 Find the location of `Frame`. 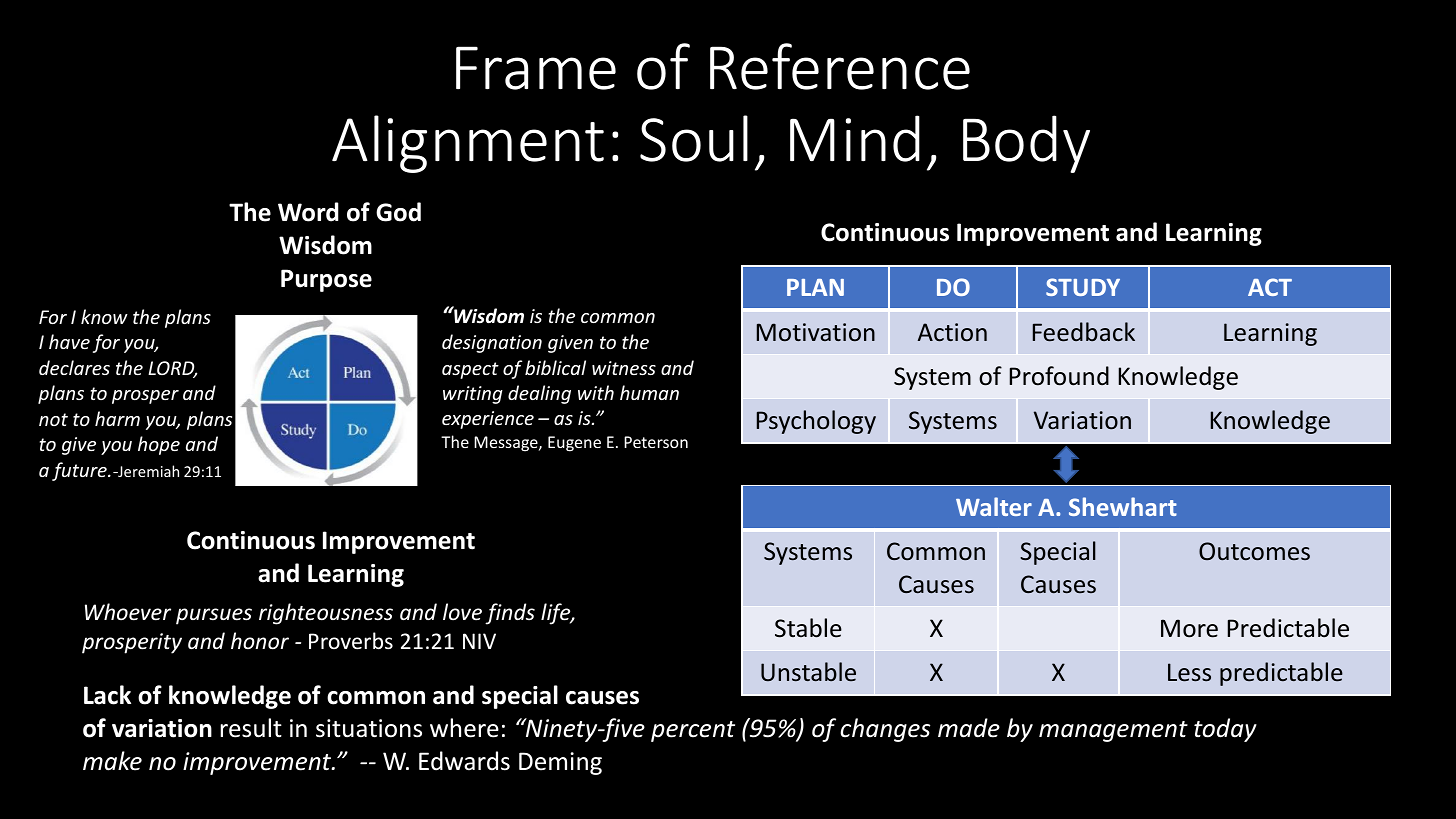

Frame is located at coordinates (536, 68).
